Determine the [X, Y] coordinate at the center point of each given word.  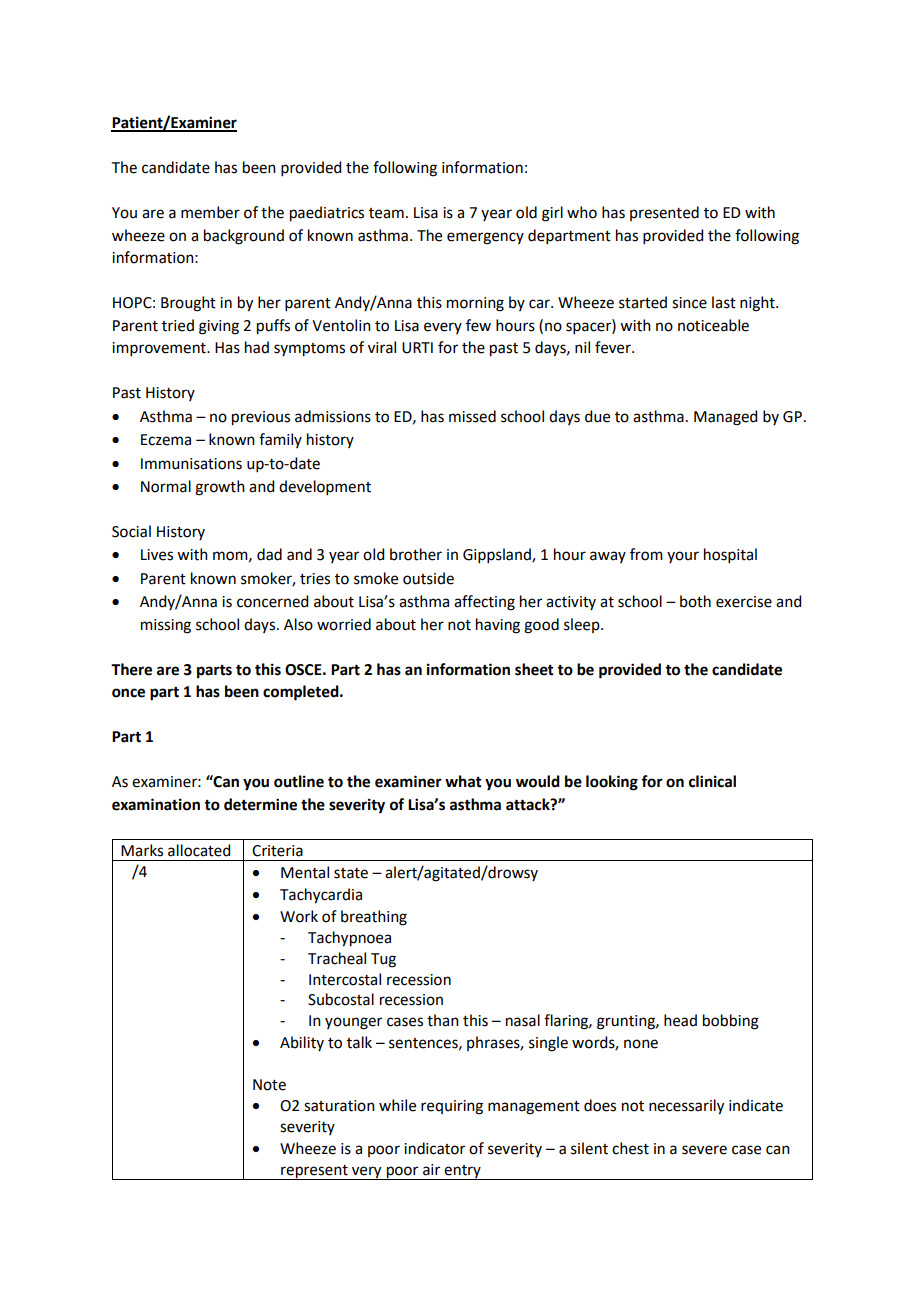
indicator [434, 1148]
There [131, 669]
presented [664, 213]
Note [269, 1085]
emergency [485, 238]
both [695, 601]
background [244, 237]
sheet [534, 669]
